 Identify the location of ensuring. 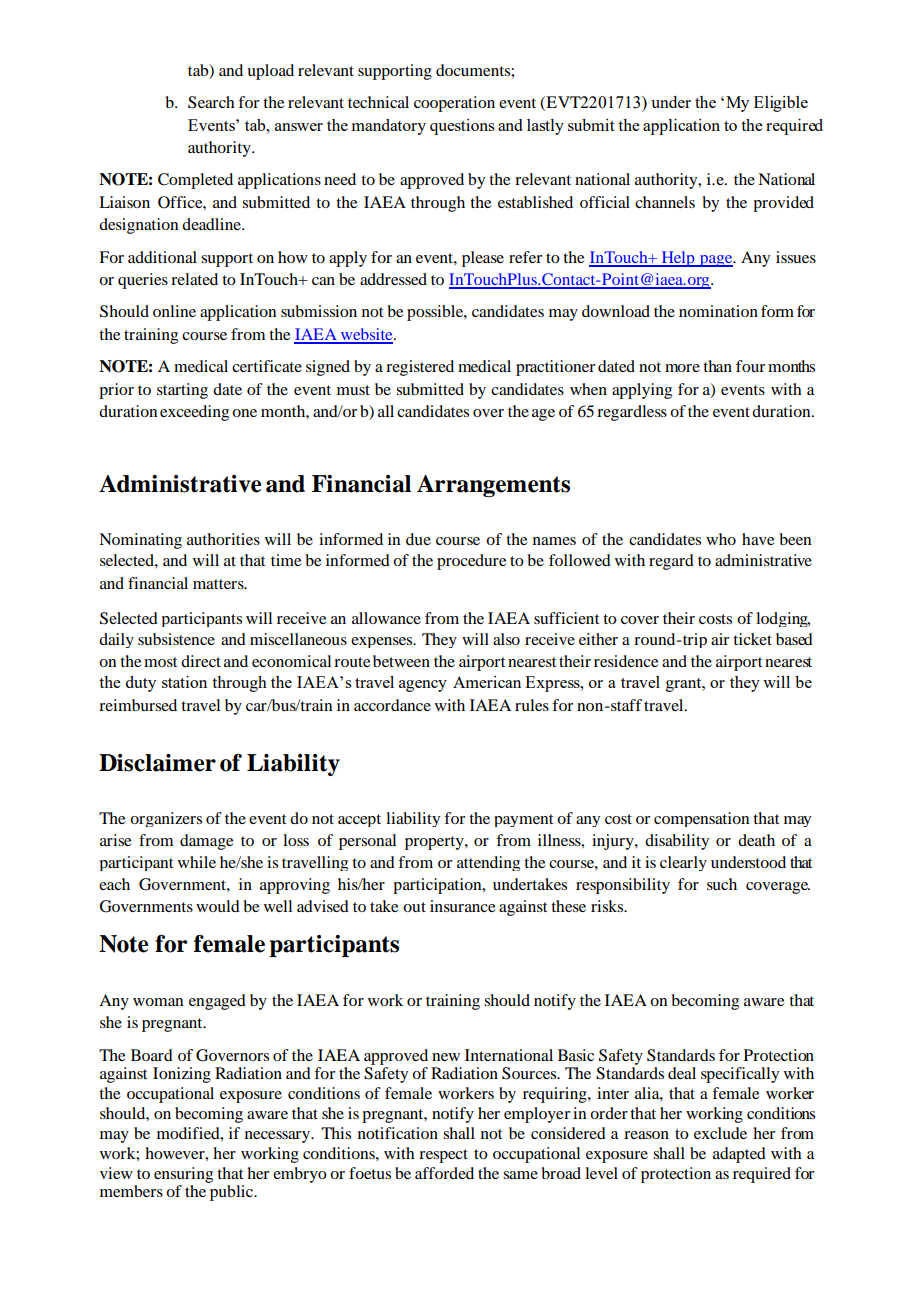
(183, 1175).
